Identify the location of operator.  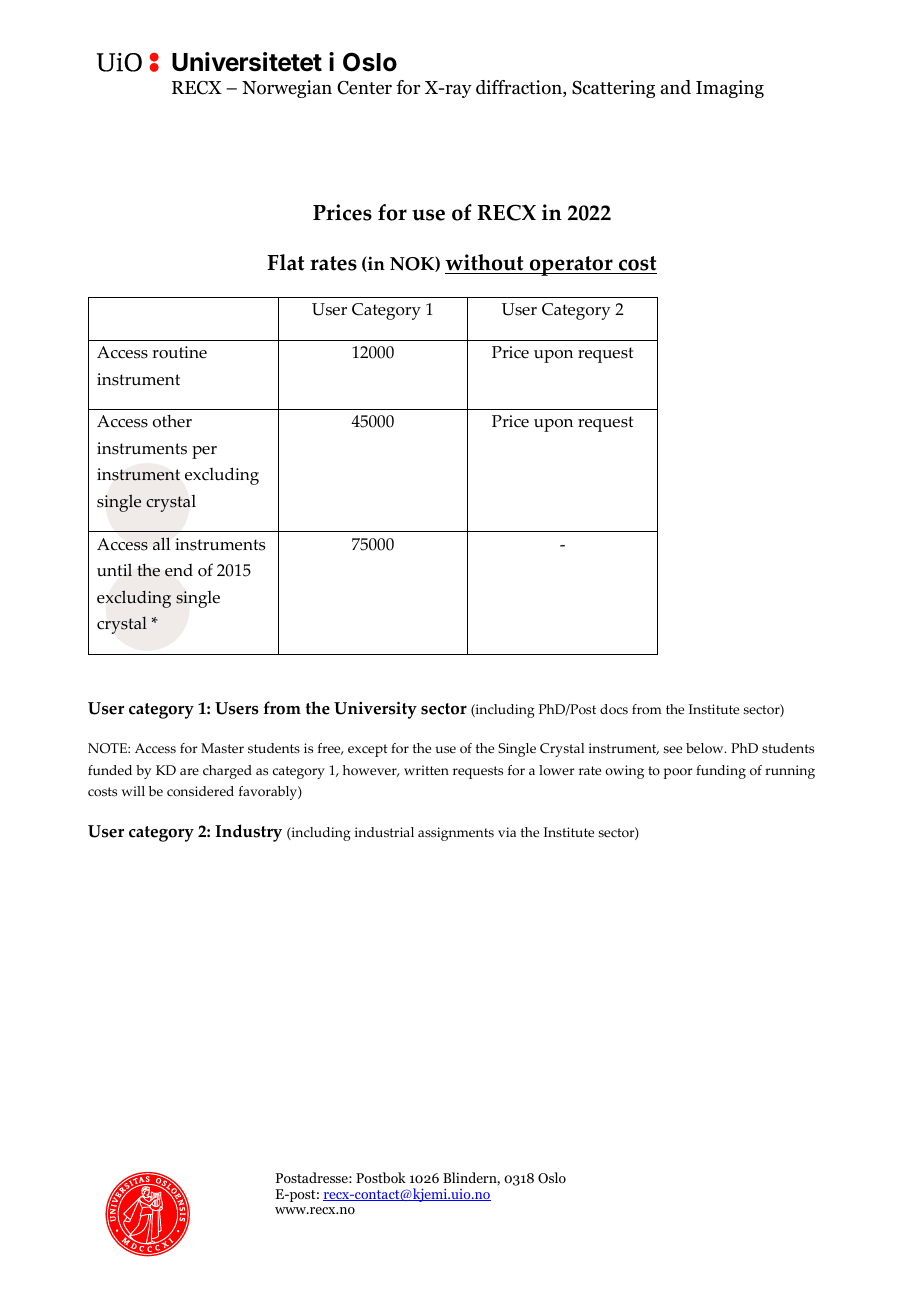
(571, 266).
